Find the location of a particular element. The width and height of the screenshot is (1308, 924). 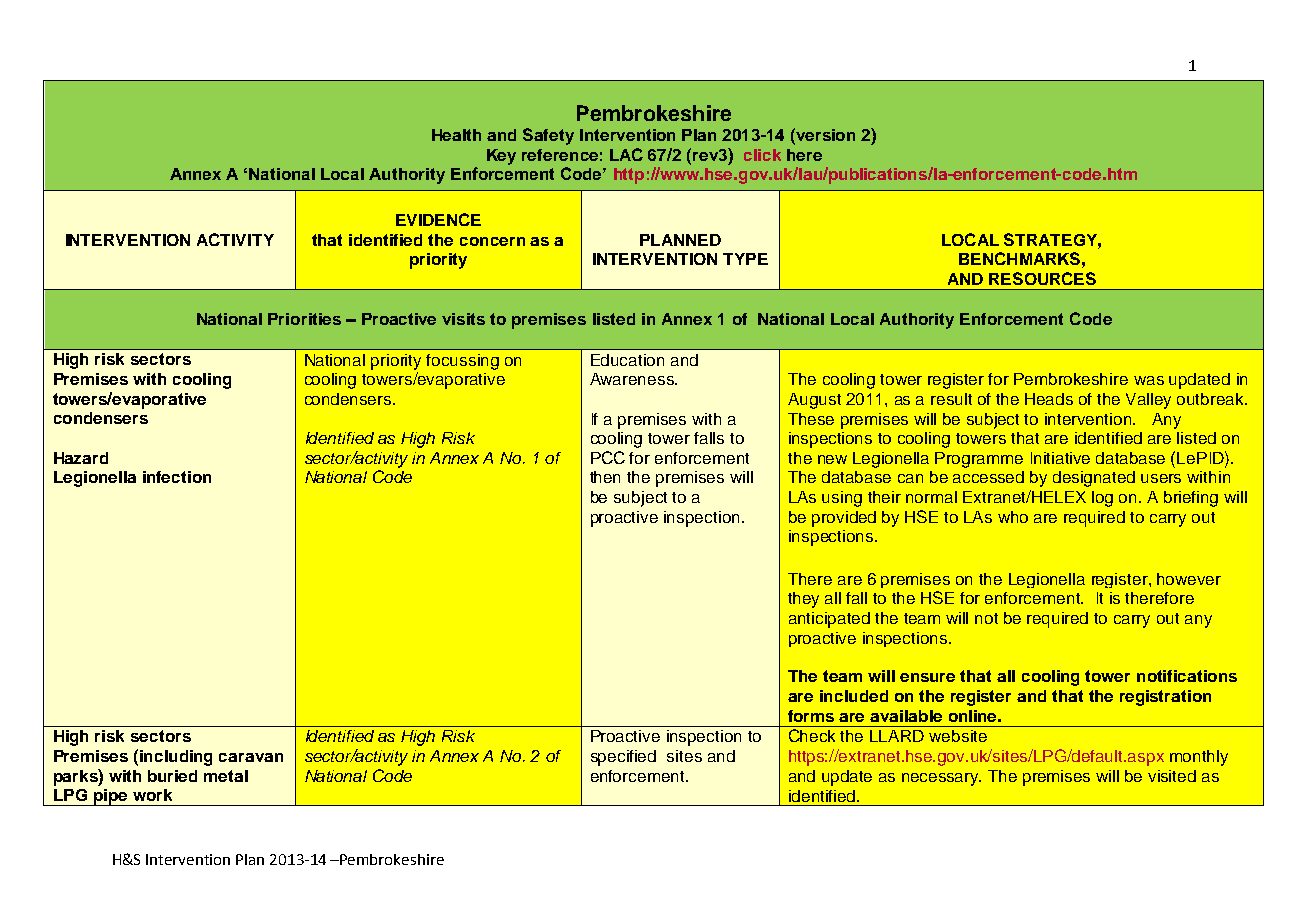

infection is located at coordinates (177, 477).
